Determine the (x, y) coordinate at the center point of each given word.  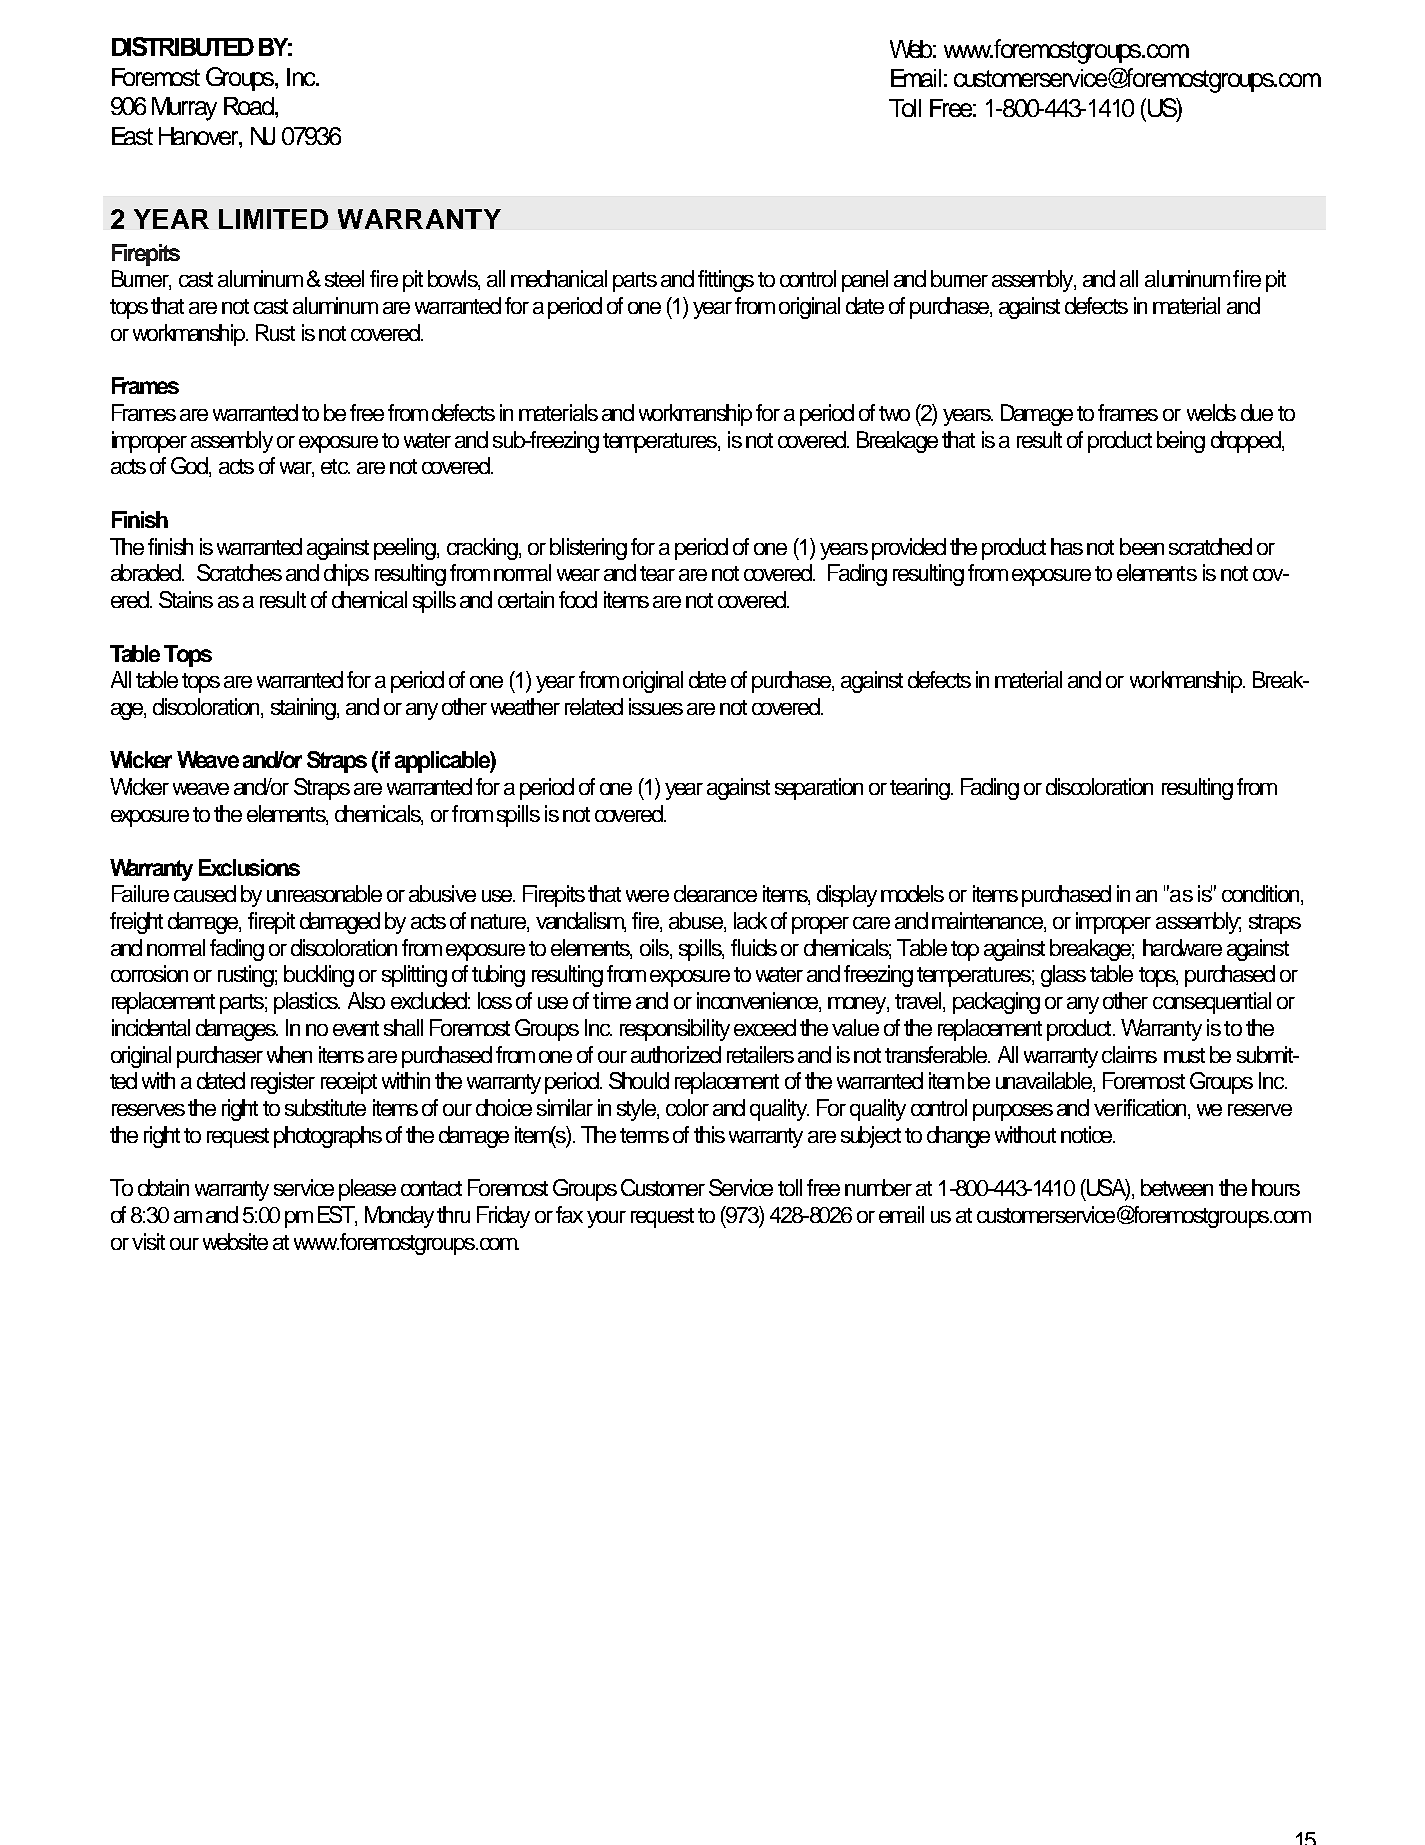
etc (335, 466)
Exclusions (249, 867)
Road (250, 106)
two (894, 413)
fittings (726, 281)
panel (865, 281)
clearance (715, 893)
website (235, 1241)
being (1181, 442)
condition (1262, 895)
